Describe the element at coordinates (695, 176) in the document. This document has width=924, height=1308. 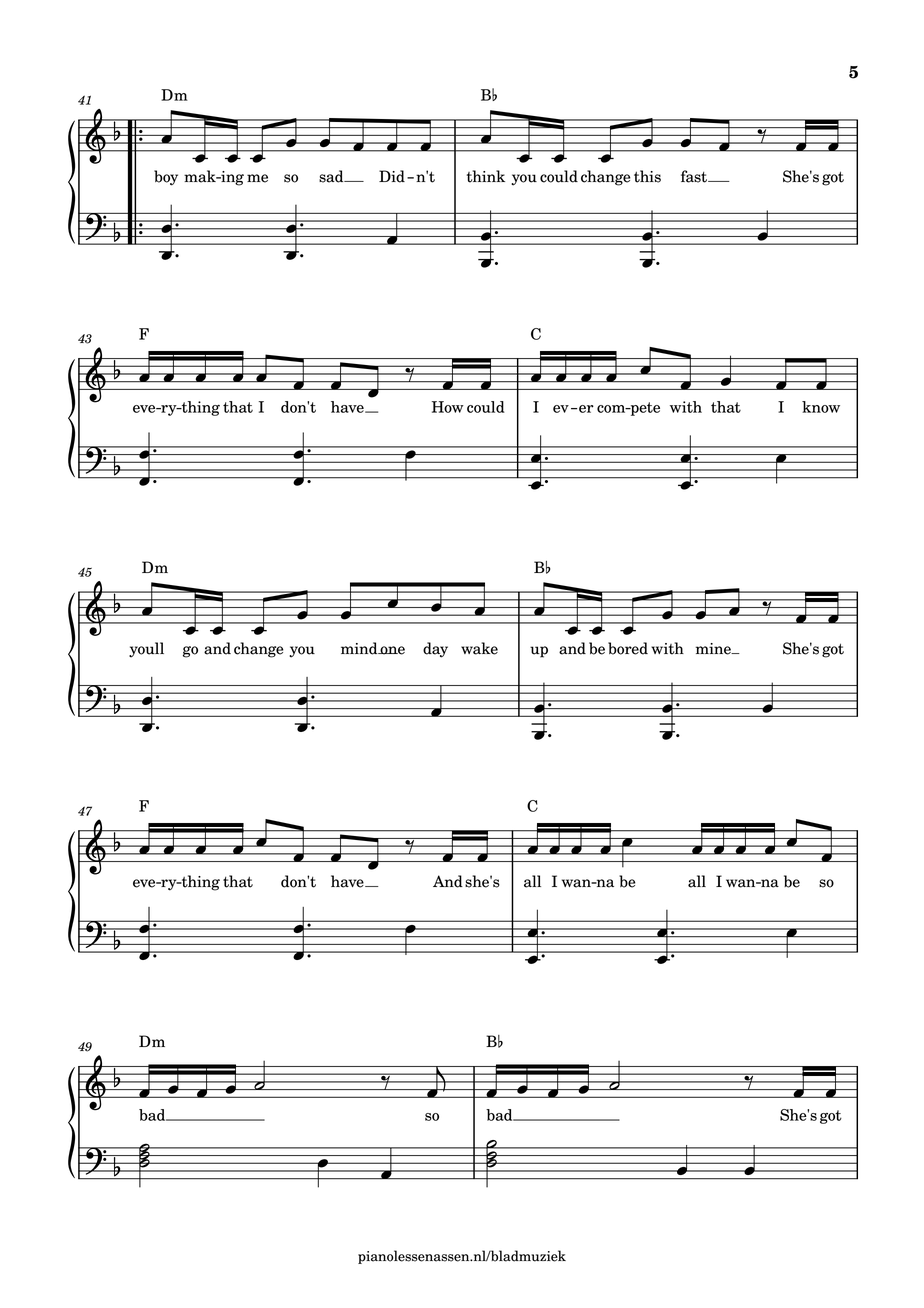
I see `fast` at that location.
